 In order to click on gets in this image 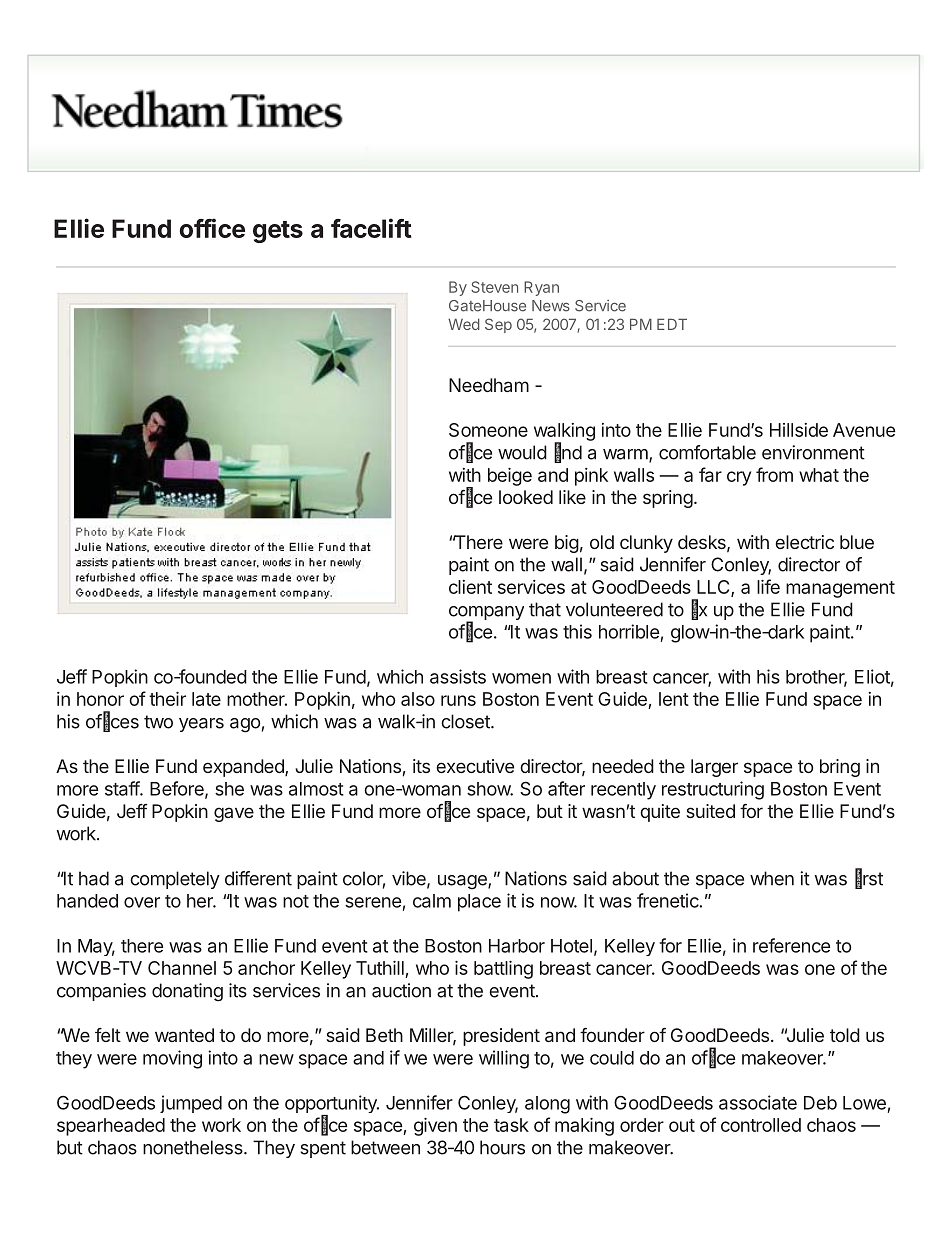, I will do `click(278, 232)`.
